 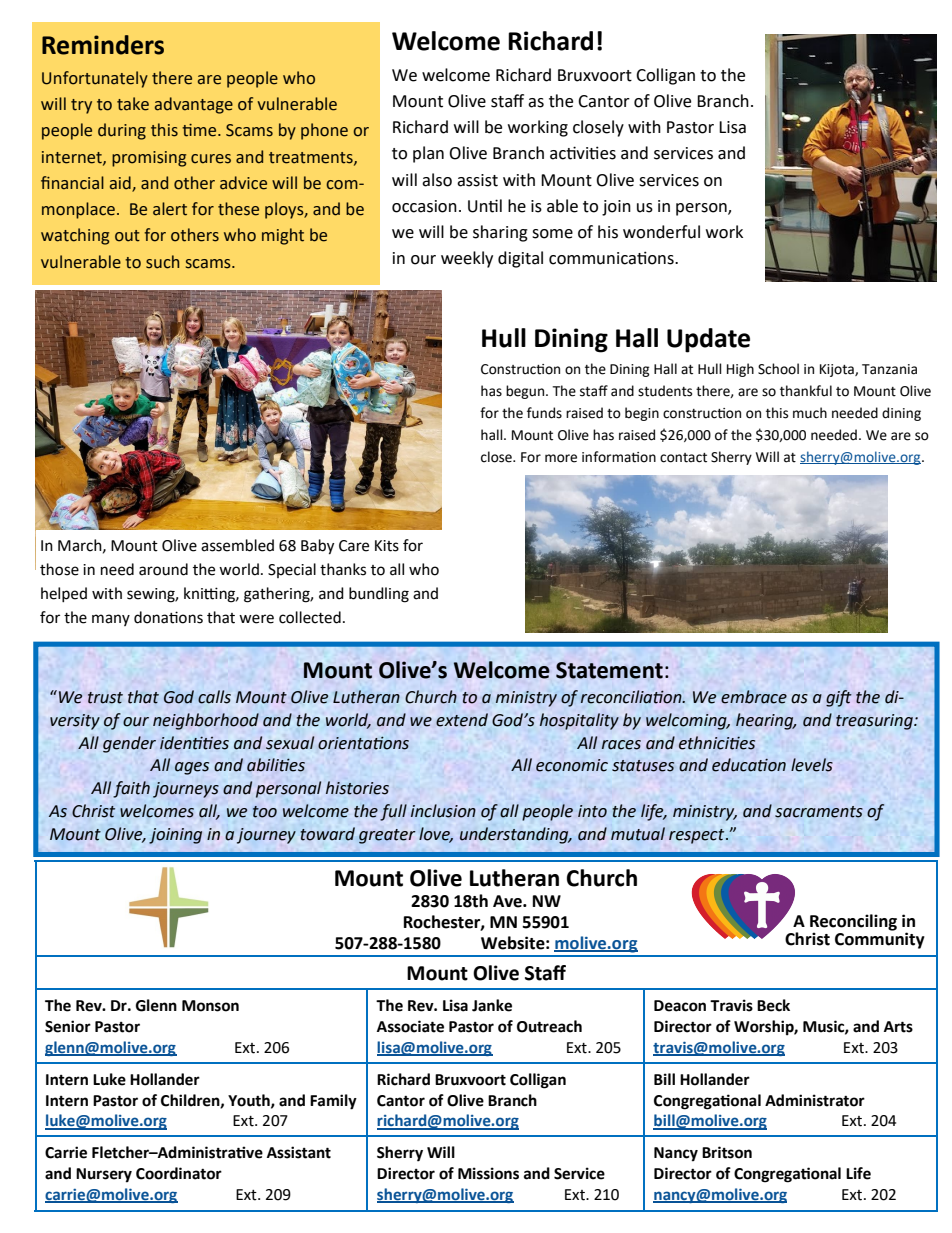 What do you see at coordinates (133, 104) in the document?
I see `take` at bounding box center [133, 104].
